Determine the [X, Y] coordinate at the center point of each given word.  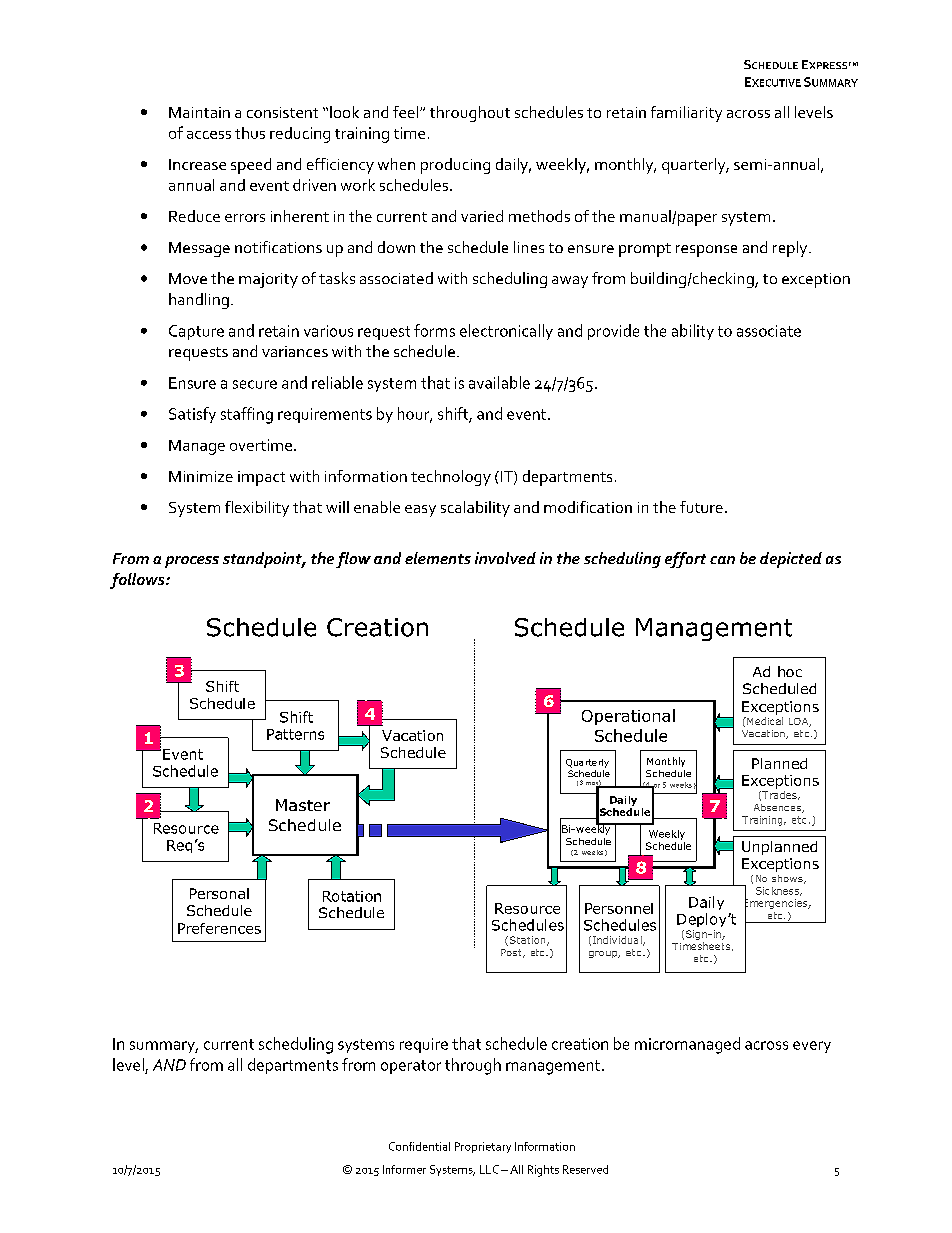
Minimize [201, 476]
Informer [404, 1169]
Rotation [352, 896]
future [701, 507]
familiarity [686, 114]
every [812, 1047]
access [209, 135]
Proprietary [483, 1147]
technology [451, 478]
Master [303, 805]
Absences [778, 808]
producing [455, 166]
